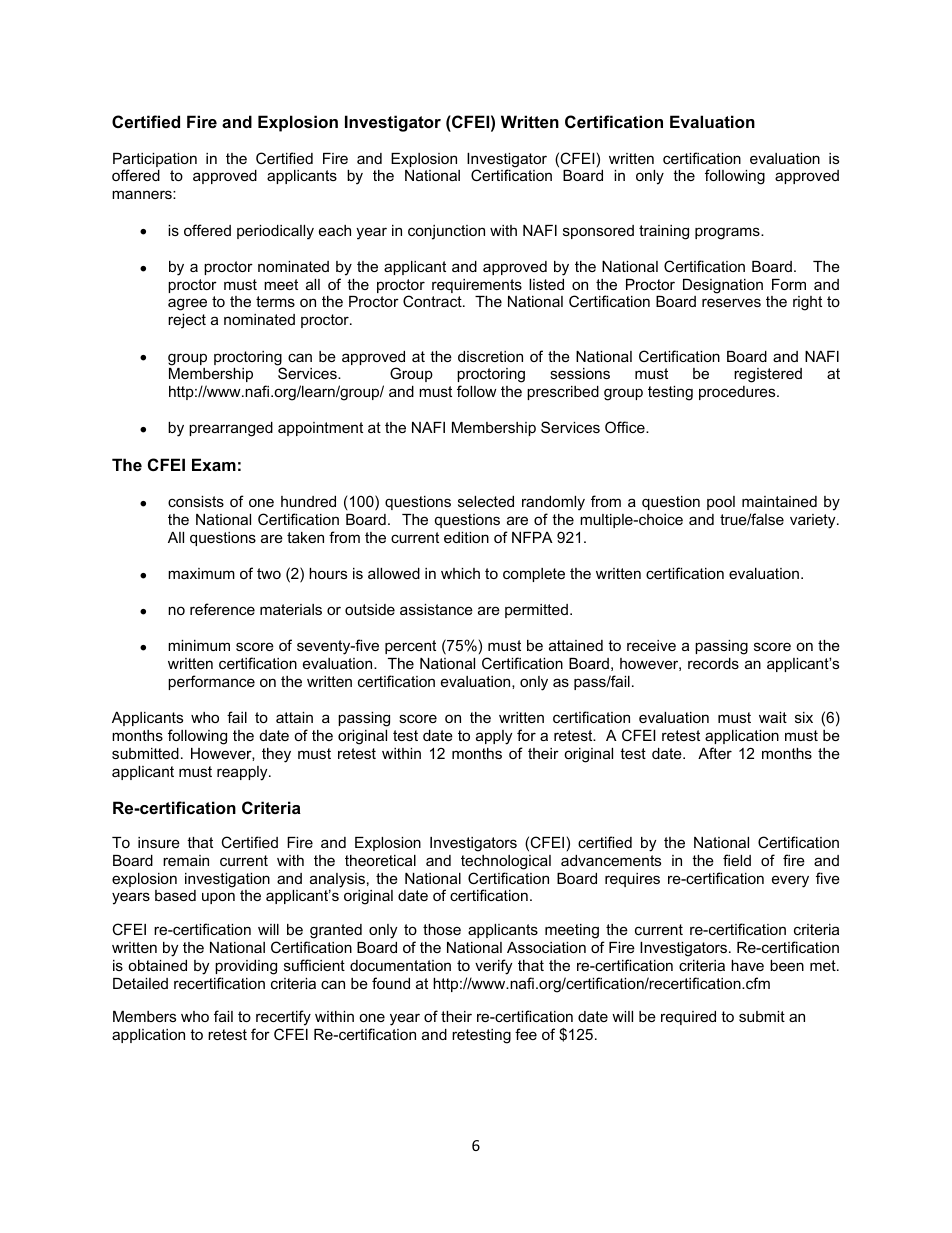 The image size is (952, 1233). What do you see at coordinates (159, 842) in the screenshot?
I see `insure` at bounding box center [159, 842].
